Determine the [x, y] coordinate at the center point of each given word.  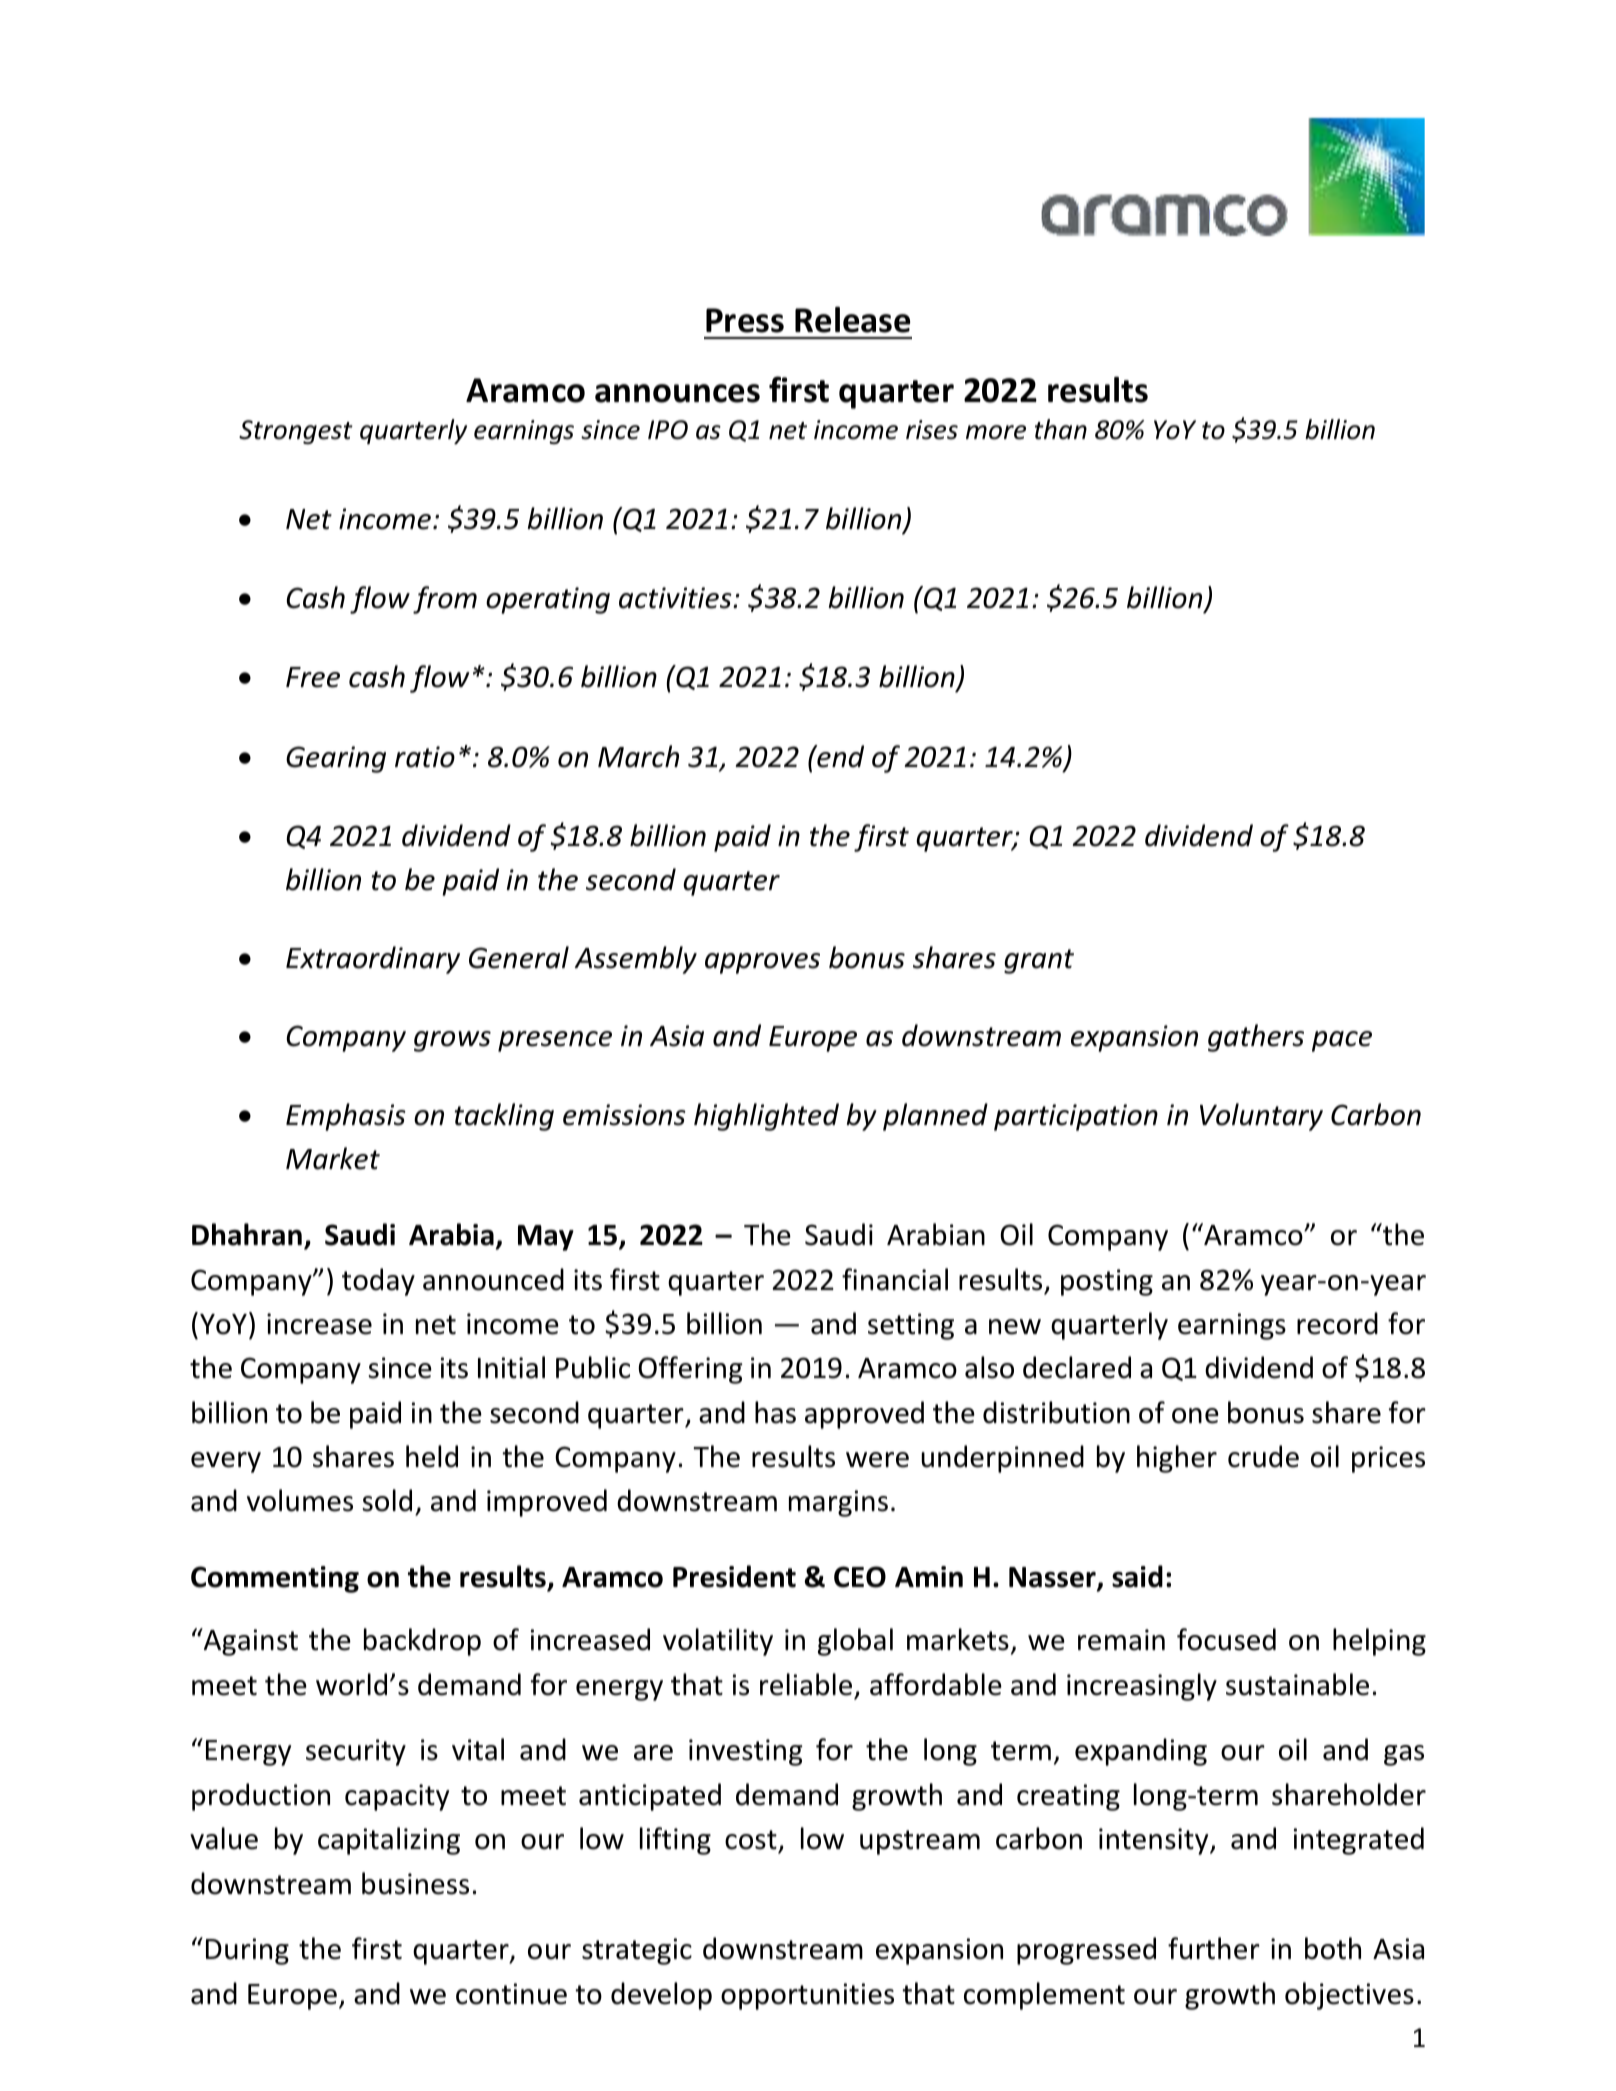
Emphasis [346, 1117]
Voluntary [1261, 1117]
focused [1226, 1639]
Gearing [336, 759]
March [638, 756]
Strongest [296, 432]
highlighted [766, 1117]
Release [852, 320]
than [1061, 429]
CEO [860, 1577]
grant [1039, 961]
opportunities [807, 1996]
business [415, 1883]
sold [387, 1500]
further [1214, 1948]
